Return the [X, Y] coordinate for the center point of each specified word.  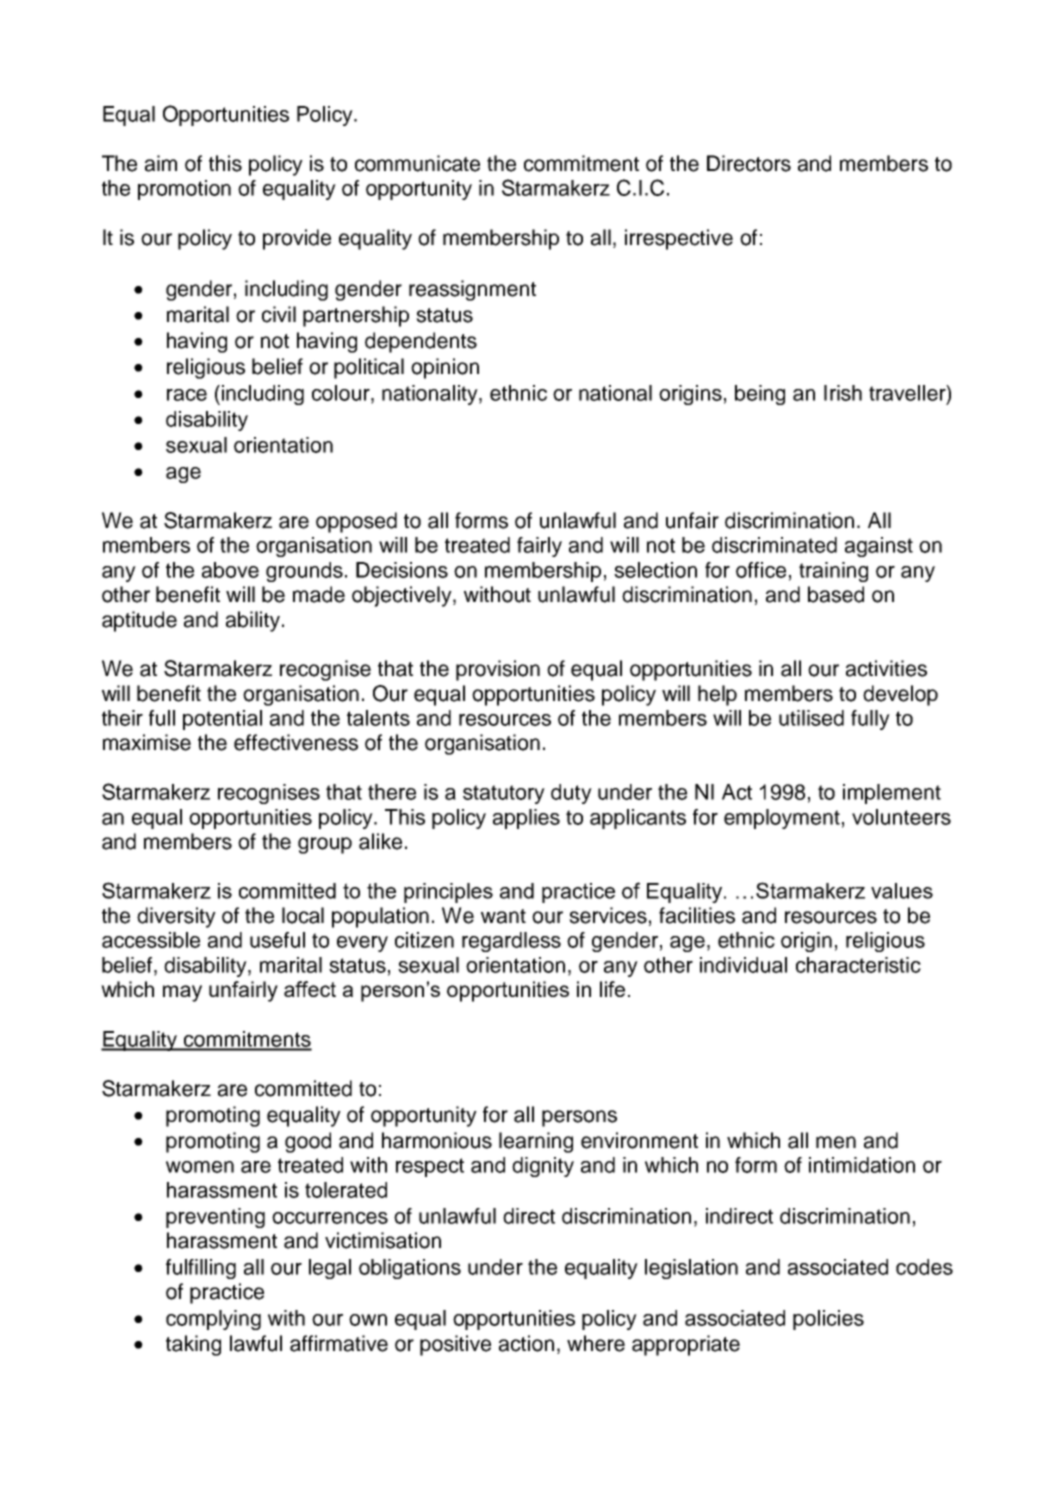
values [902, 891]
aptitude [139, 621]
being [760, 395]
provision [498, 670]
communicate [417, 163]
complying [213, 1320]
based [836, 594]
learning [536, 1142]
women [200, 1167]
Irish [843, 393]
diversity [176, 917]
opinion [445, 368]
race [187, 395]
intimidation [862, 1165]
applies [526, 819]
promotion [184, 190]
